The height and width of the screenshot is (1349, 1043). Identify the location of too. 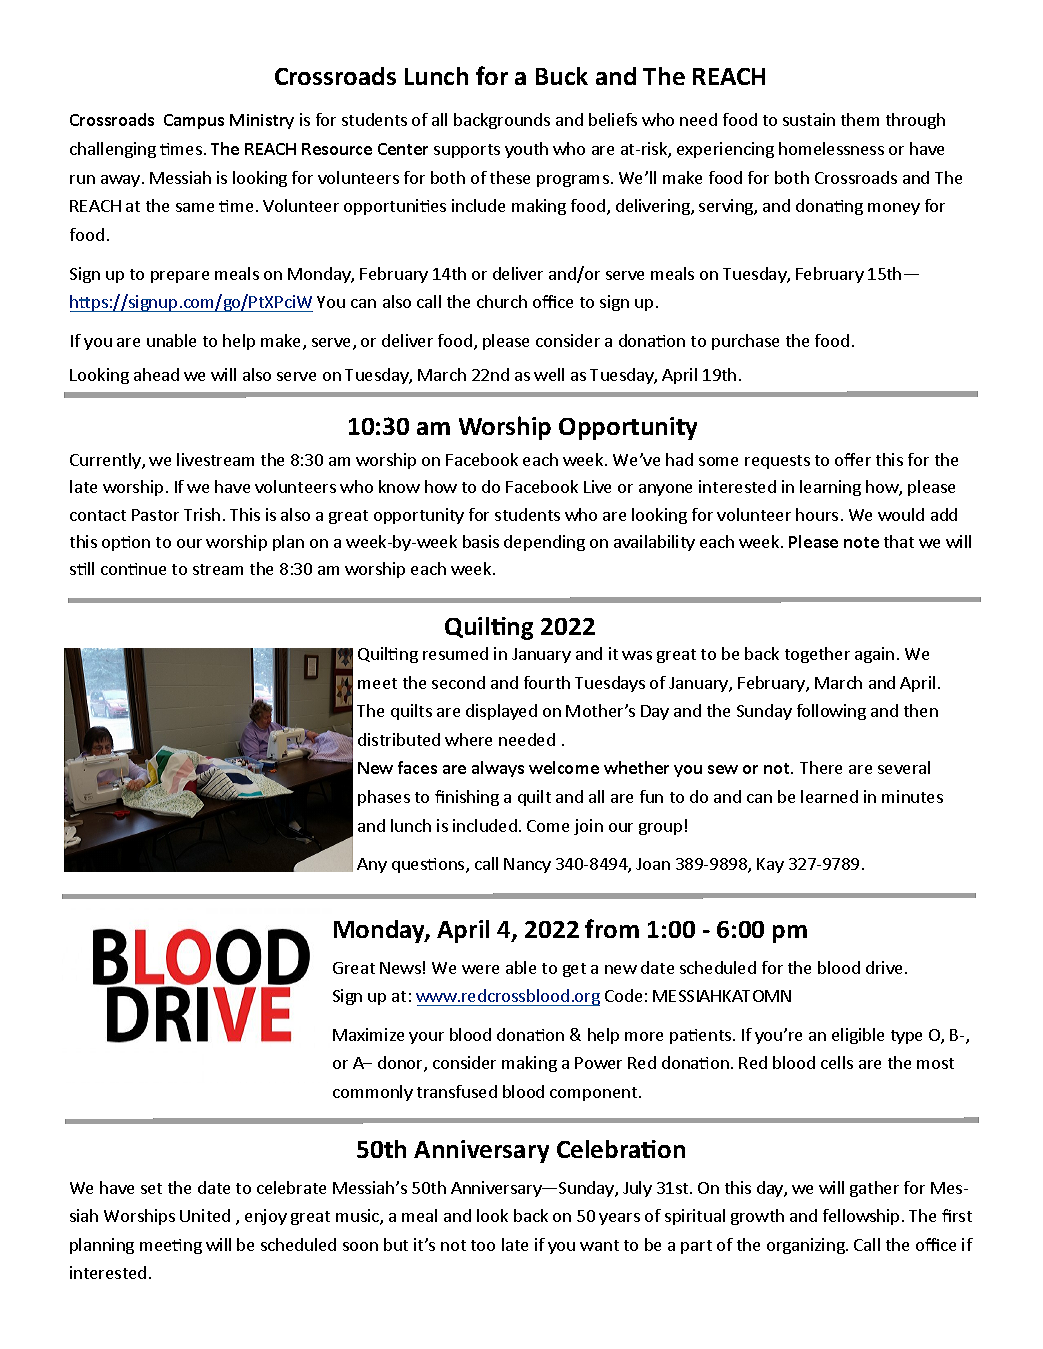
(483, 1245).
